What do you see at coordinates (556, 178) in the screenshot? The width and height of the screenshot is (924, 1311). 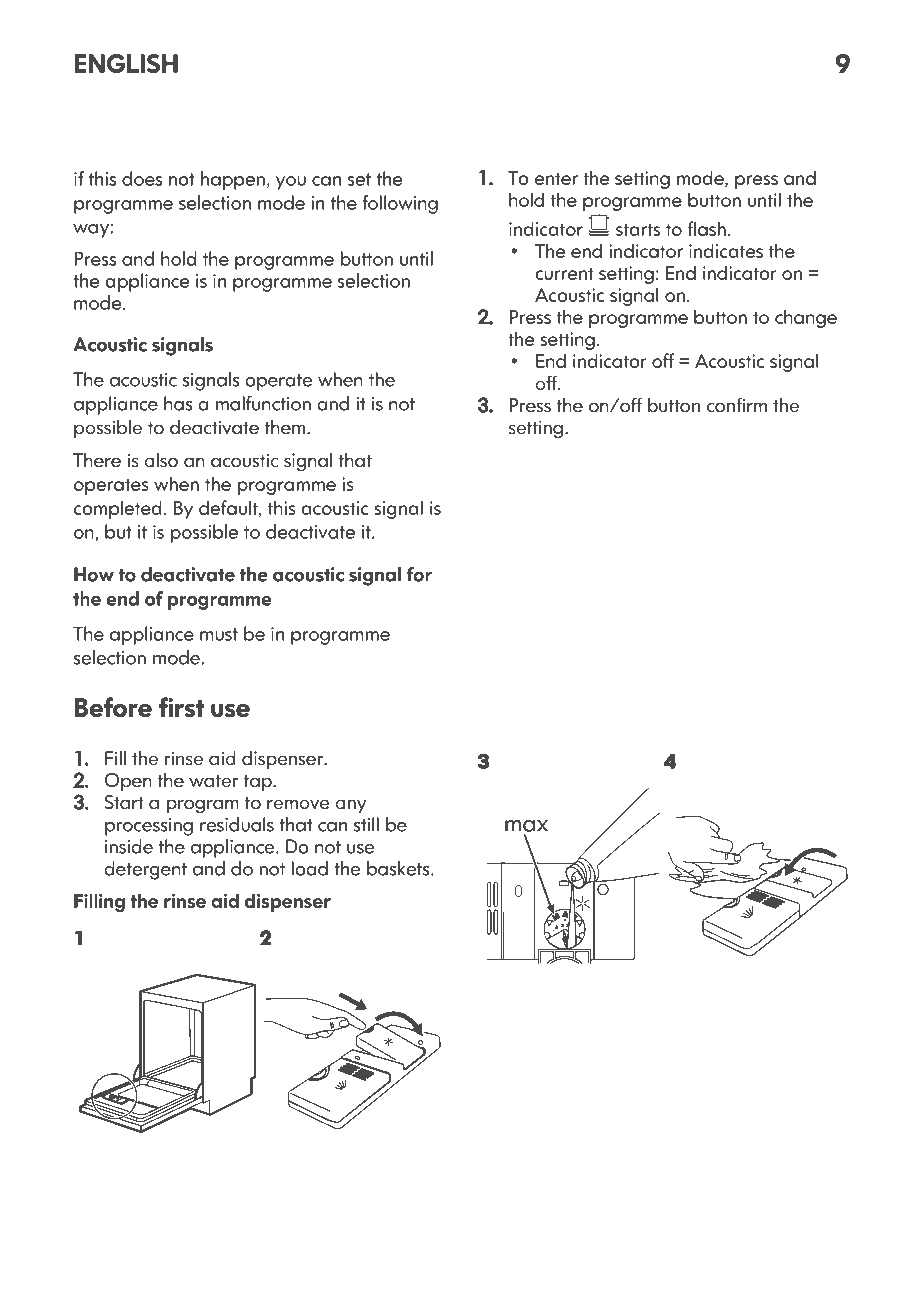 I see `enter` at bounding box center [556, 178].
